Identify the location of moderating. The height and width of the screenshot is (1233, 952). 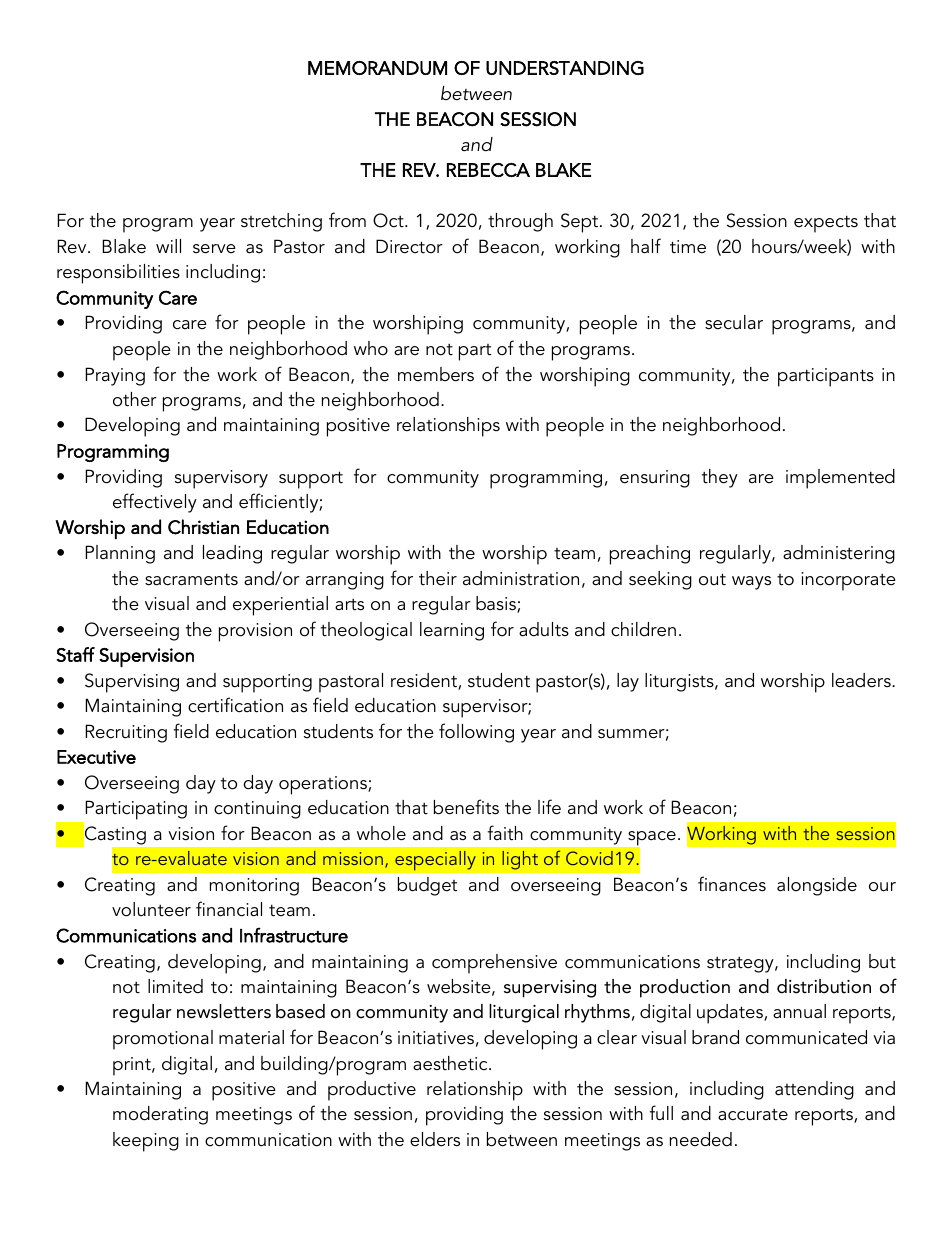
(160, 1115).
